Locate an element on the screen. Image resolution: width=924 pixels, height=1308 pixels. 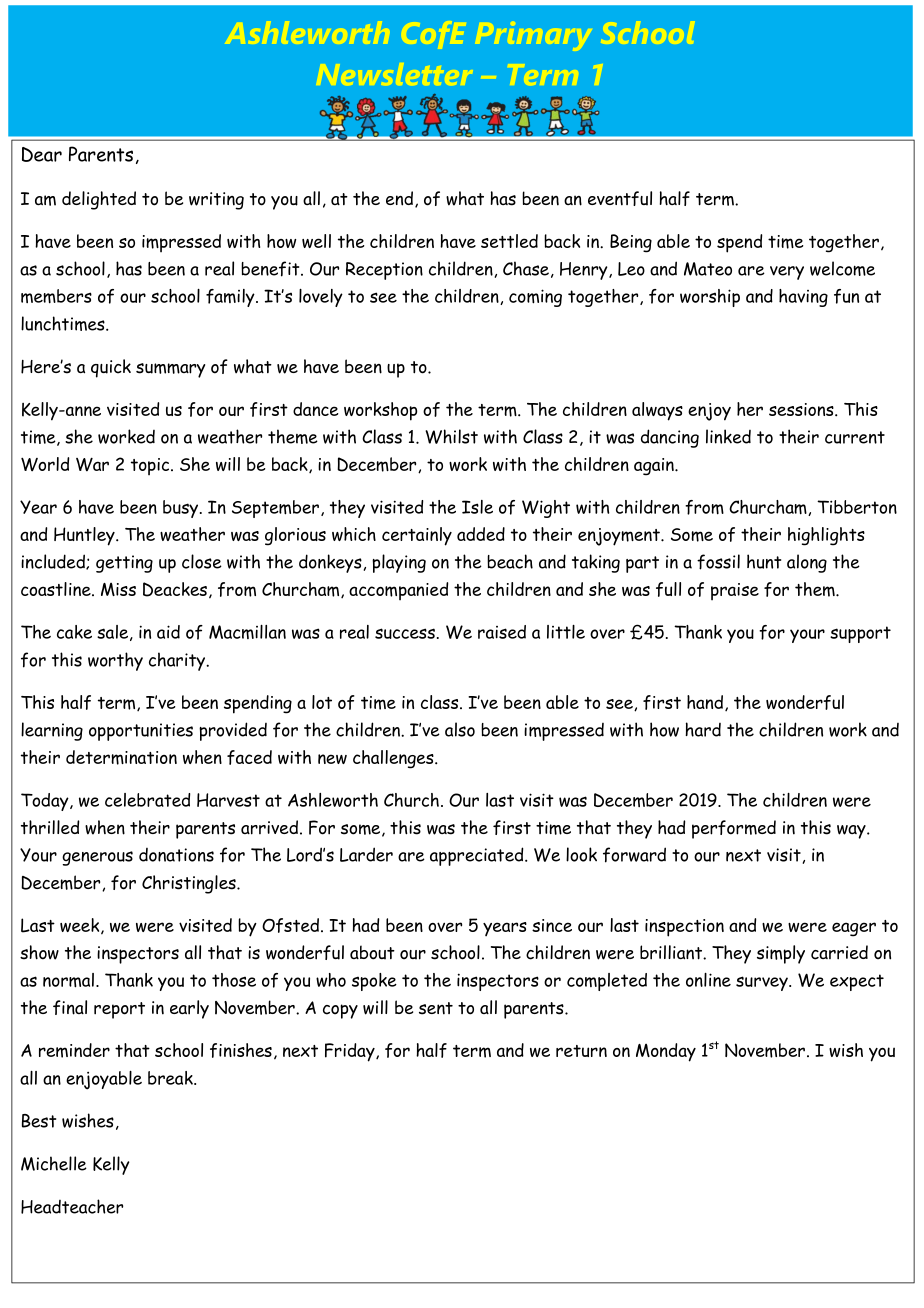
success is located at coordinates (405, 633).
